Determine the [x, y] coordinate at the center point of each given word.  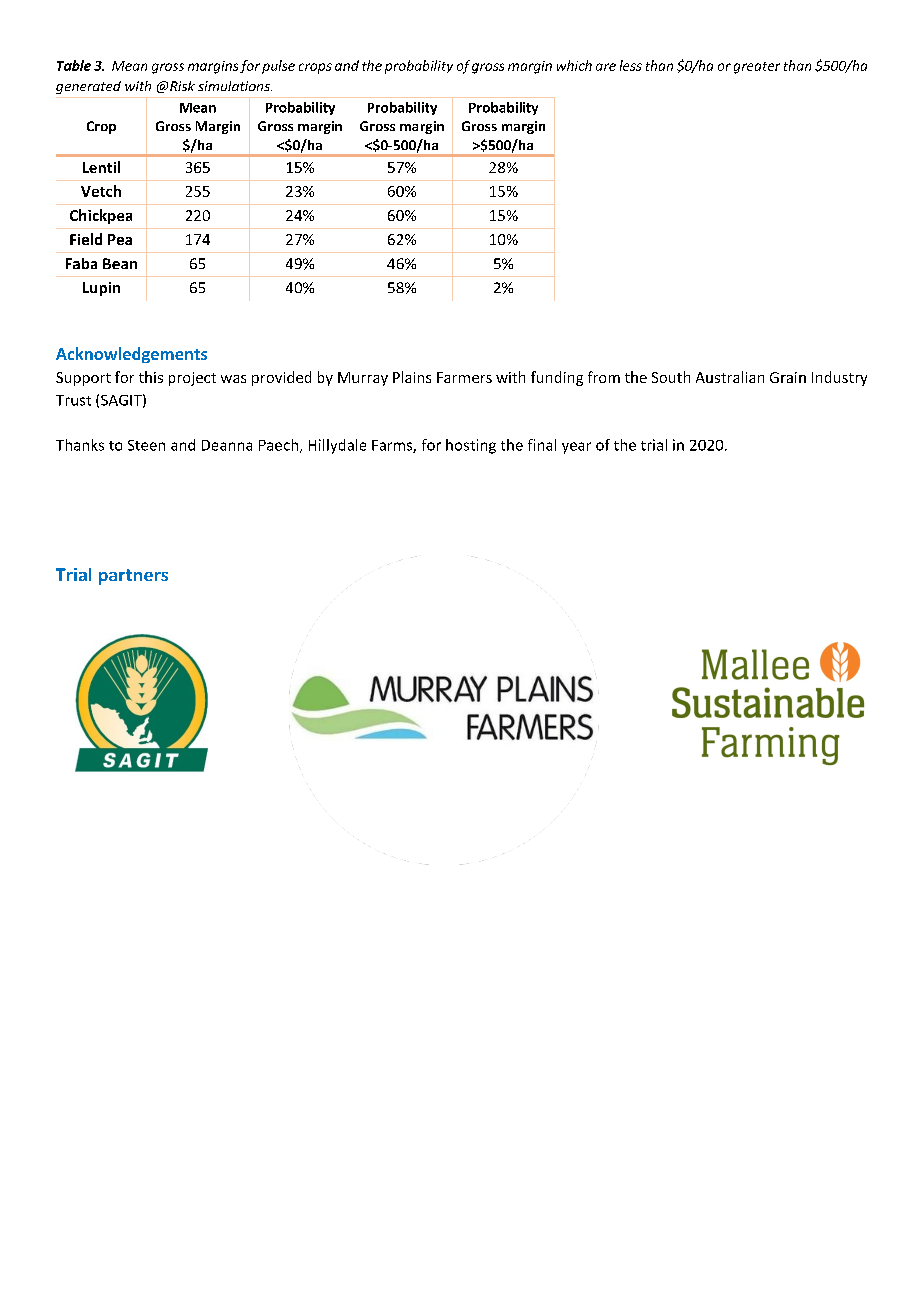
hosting [471, 446]
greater [757, 68]
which [574, 65]
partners [133, 577]
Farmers [464, 377]
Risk [182, 86]
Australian [730, 377]
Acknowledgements [131, 355]
